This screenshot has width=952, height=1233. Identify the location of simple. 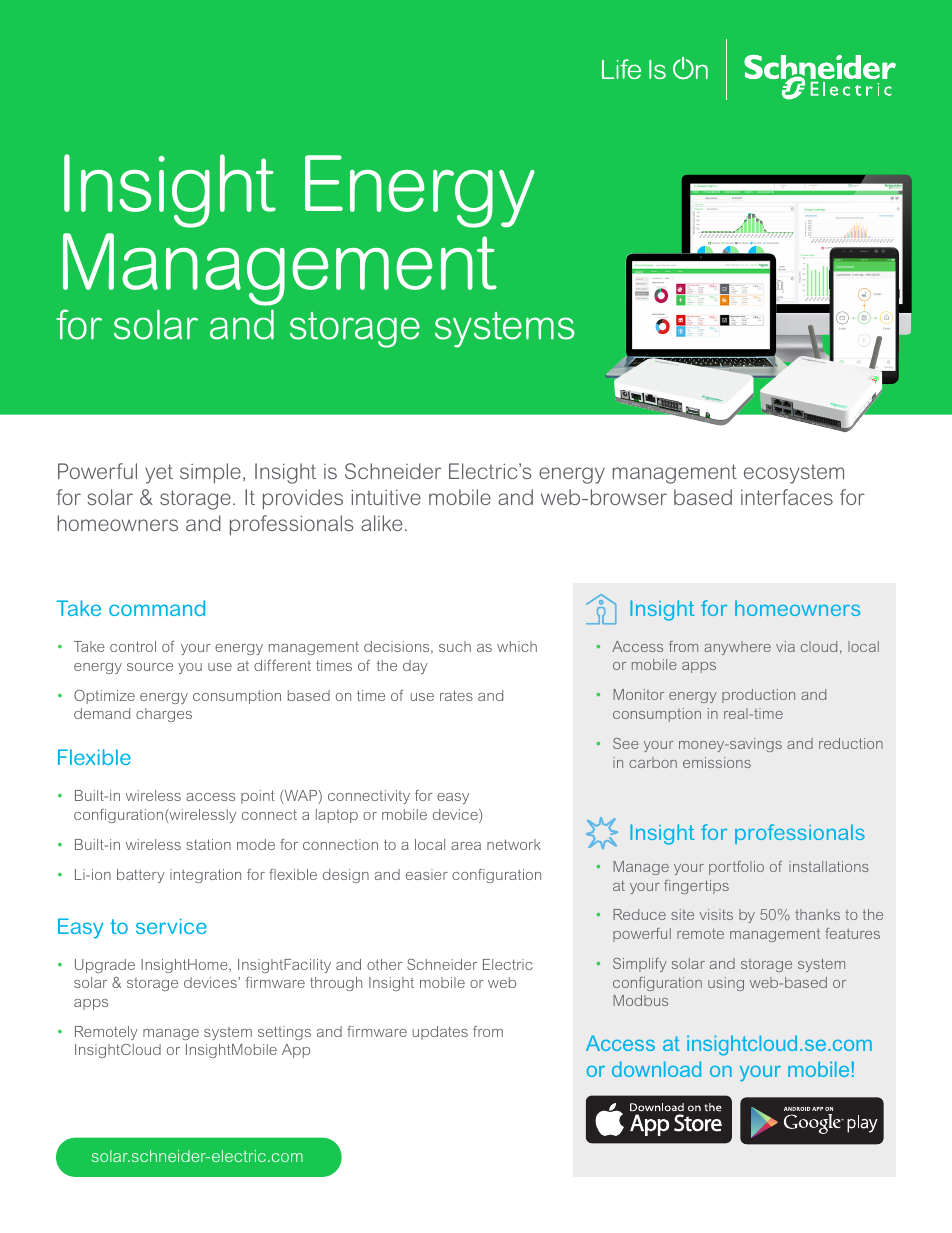
(210, 473).
